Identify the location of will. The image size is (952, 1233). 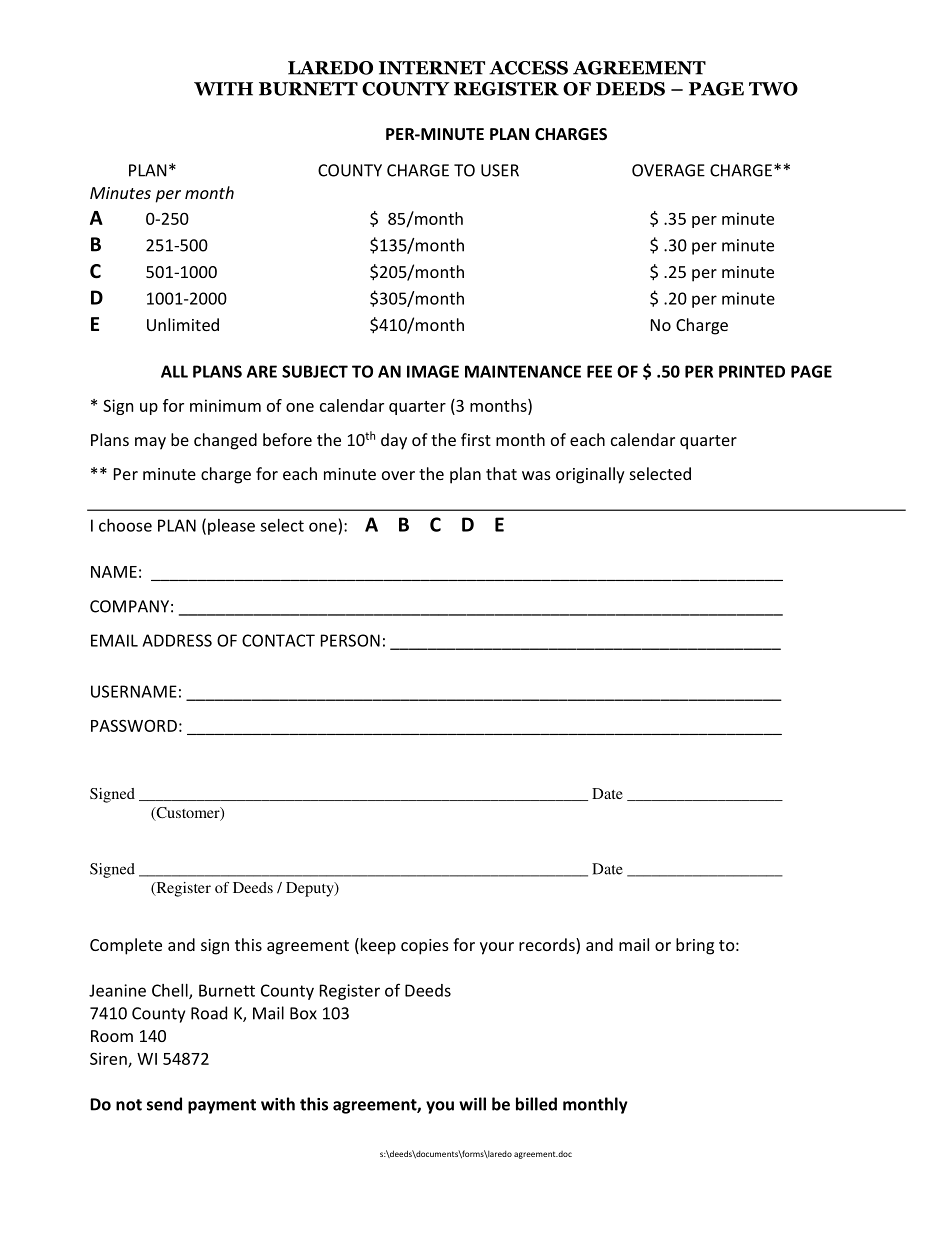
(472, 1104).
